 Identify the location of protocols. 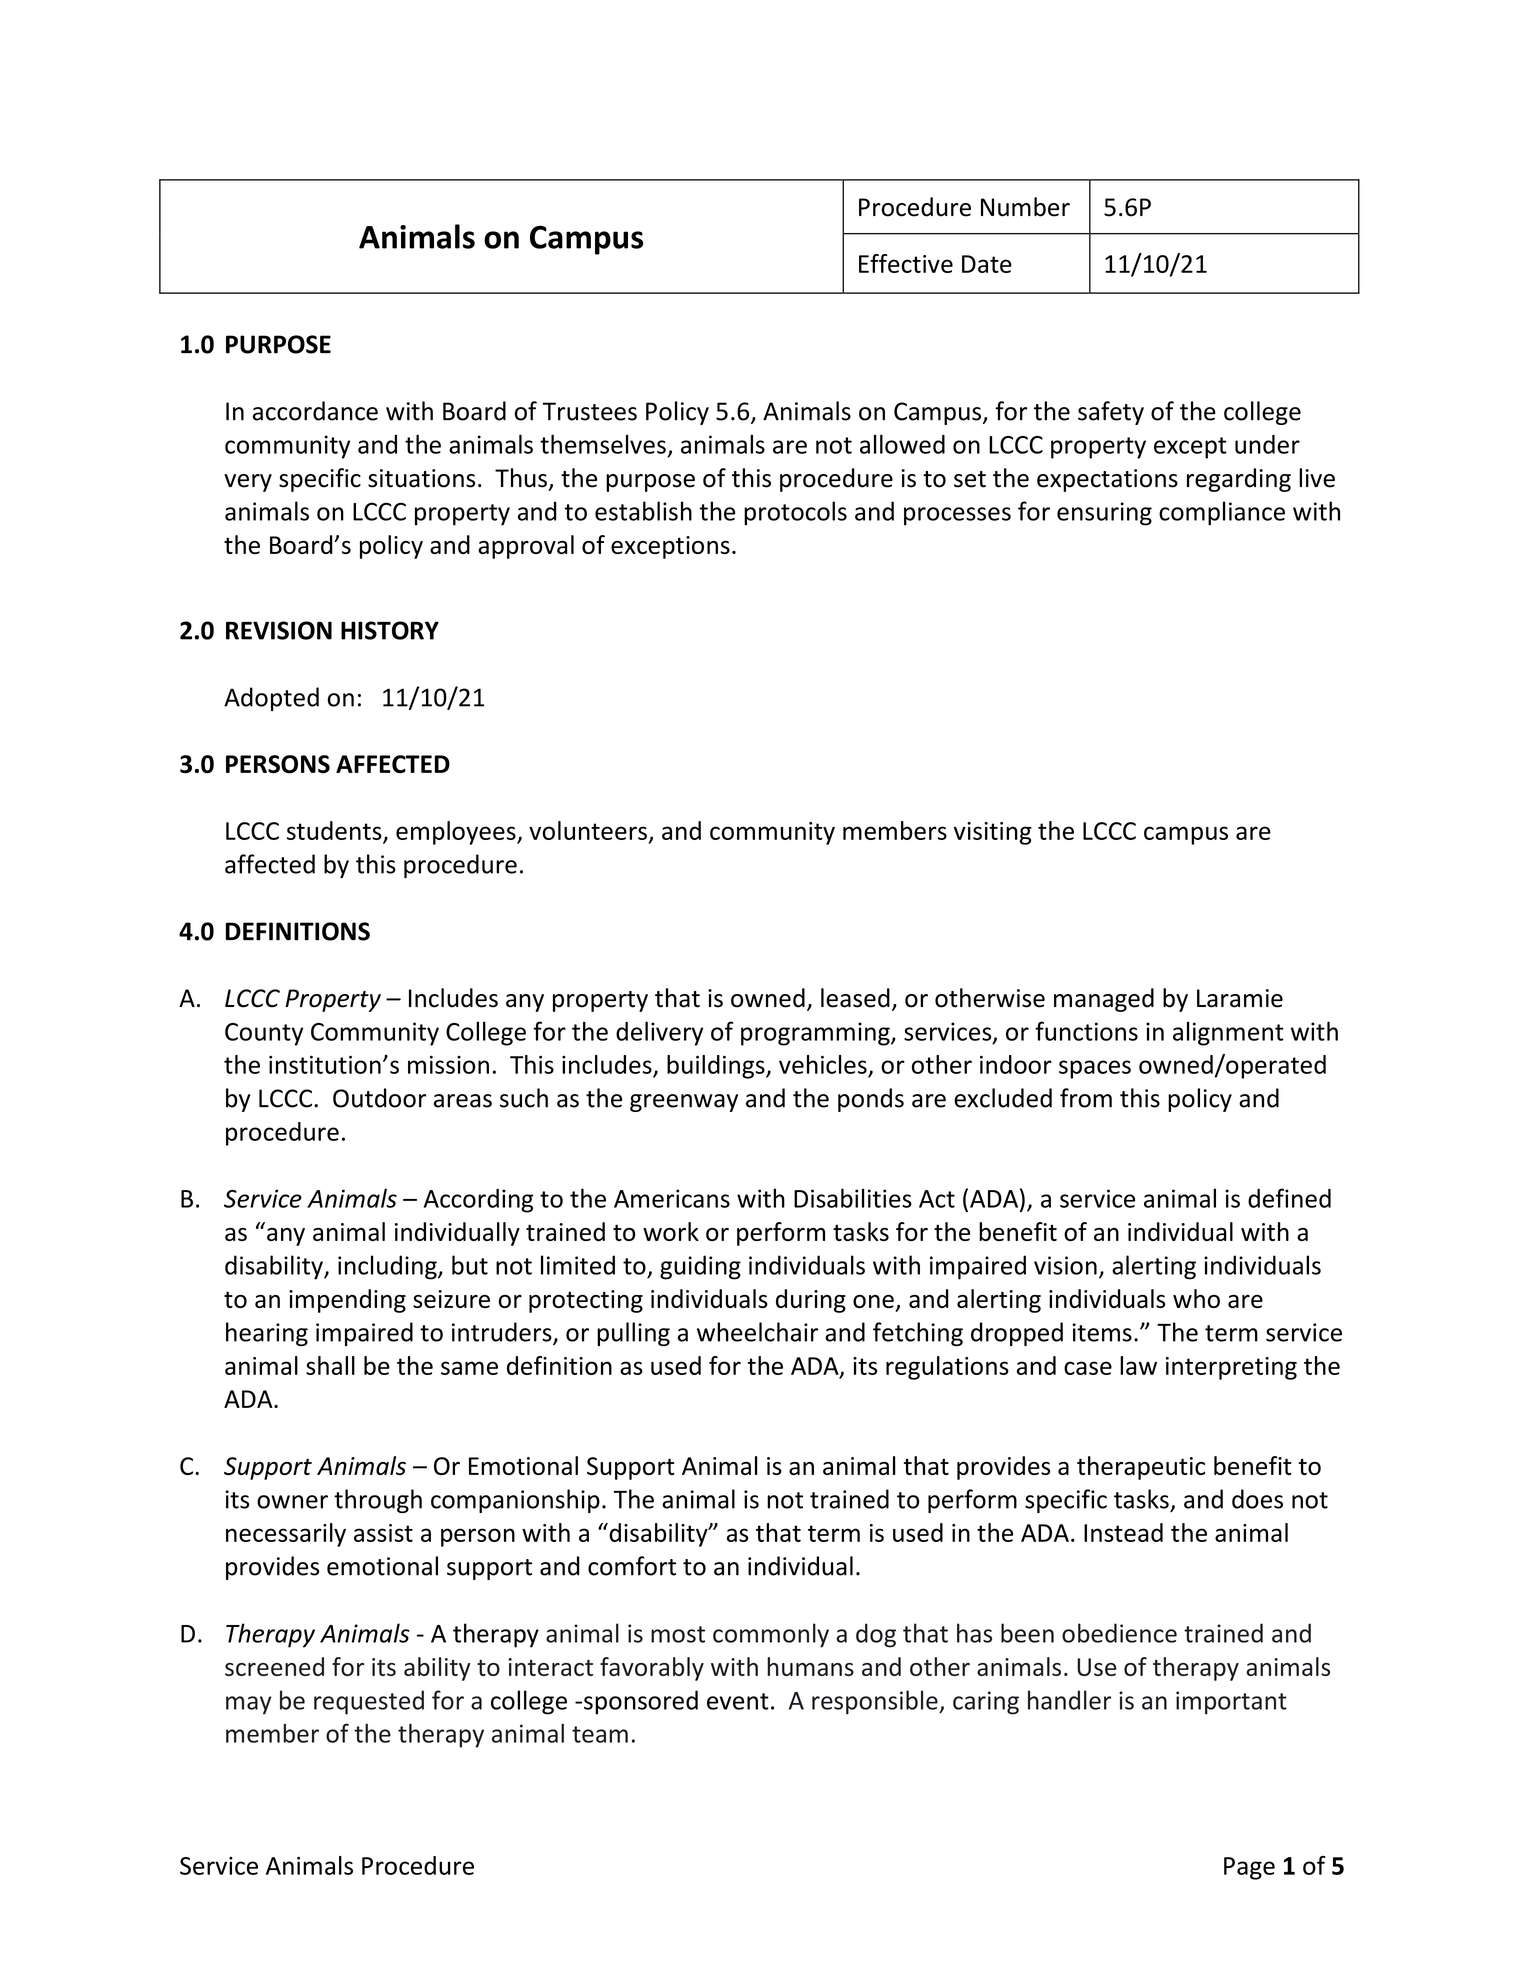
(795, 513).
